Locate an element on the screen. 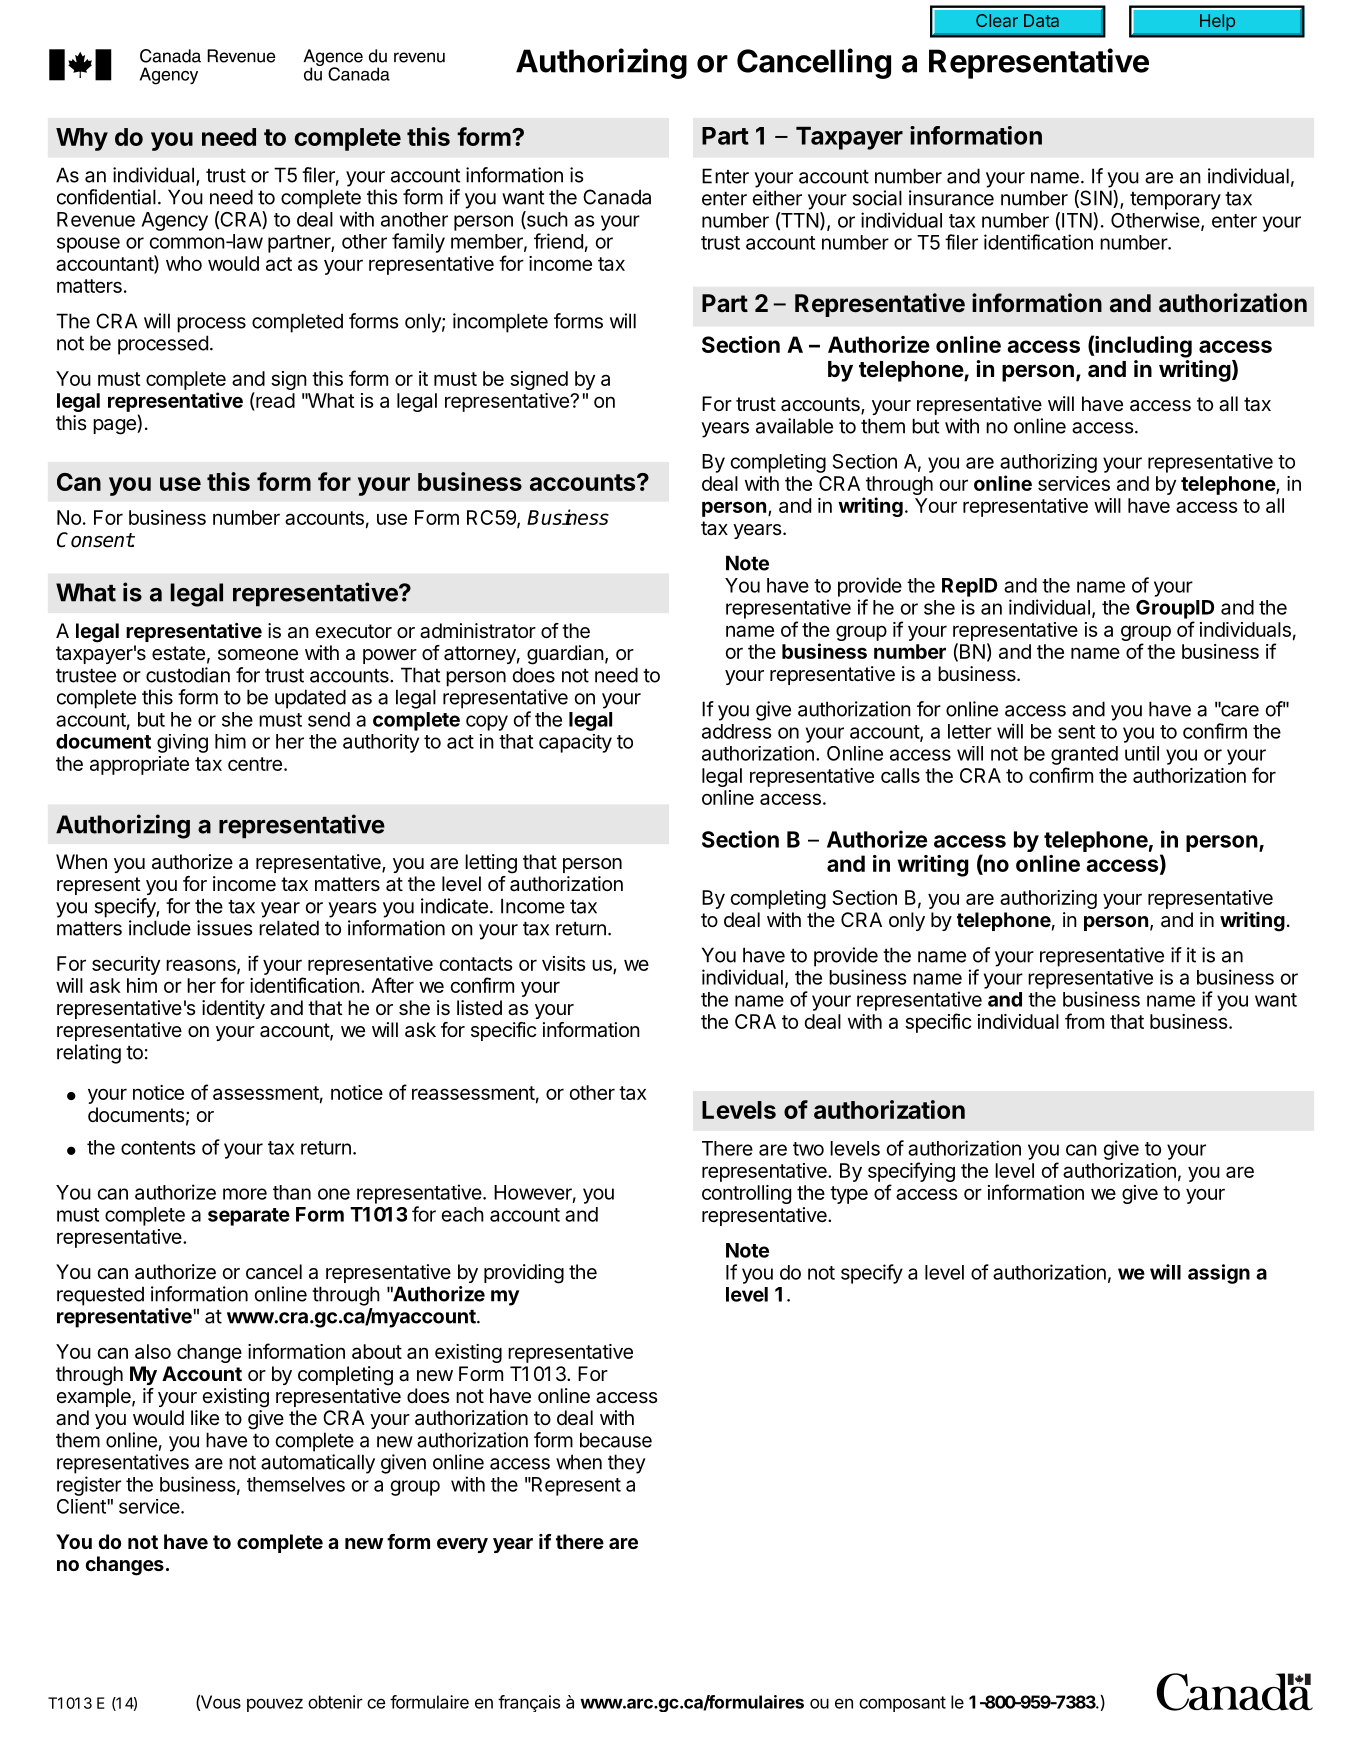  also is located at coordinates (153, 1351).
